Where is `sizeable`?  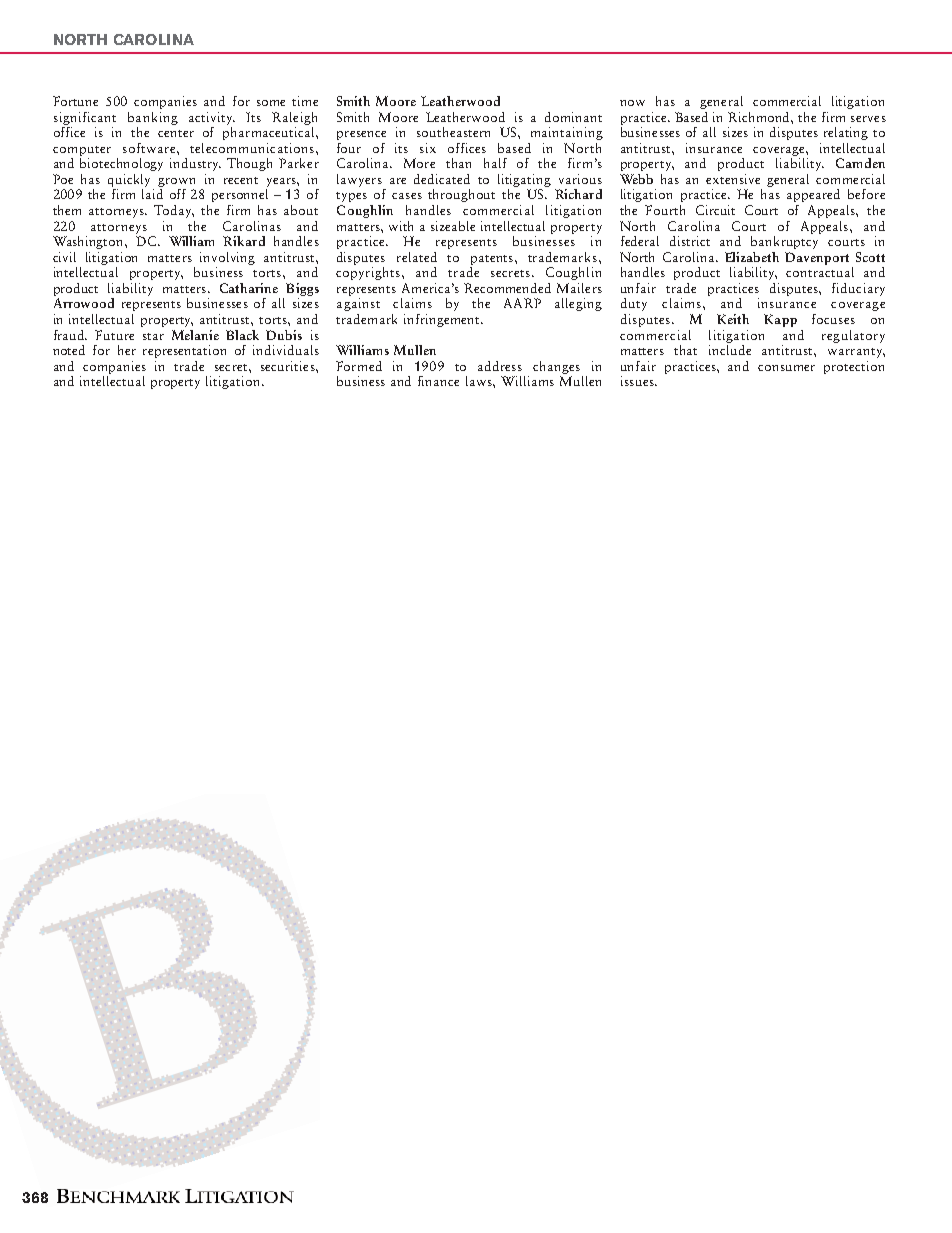
sizeable is located at coordinates (453, 226).
